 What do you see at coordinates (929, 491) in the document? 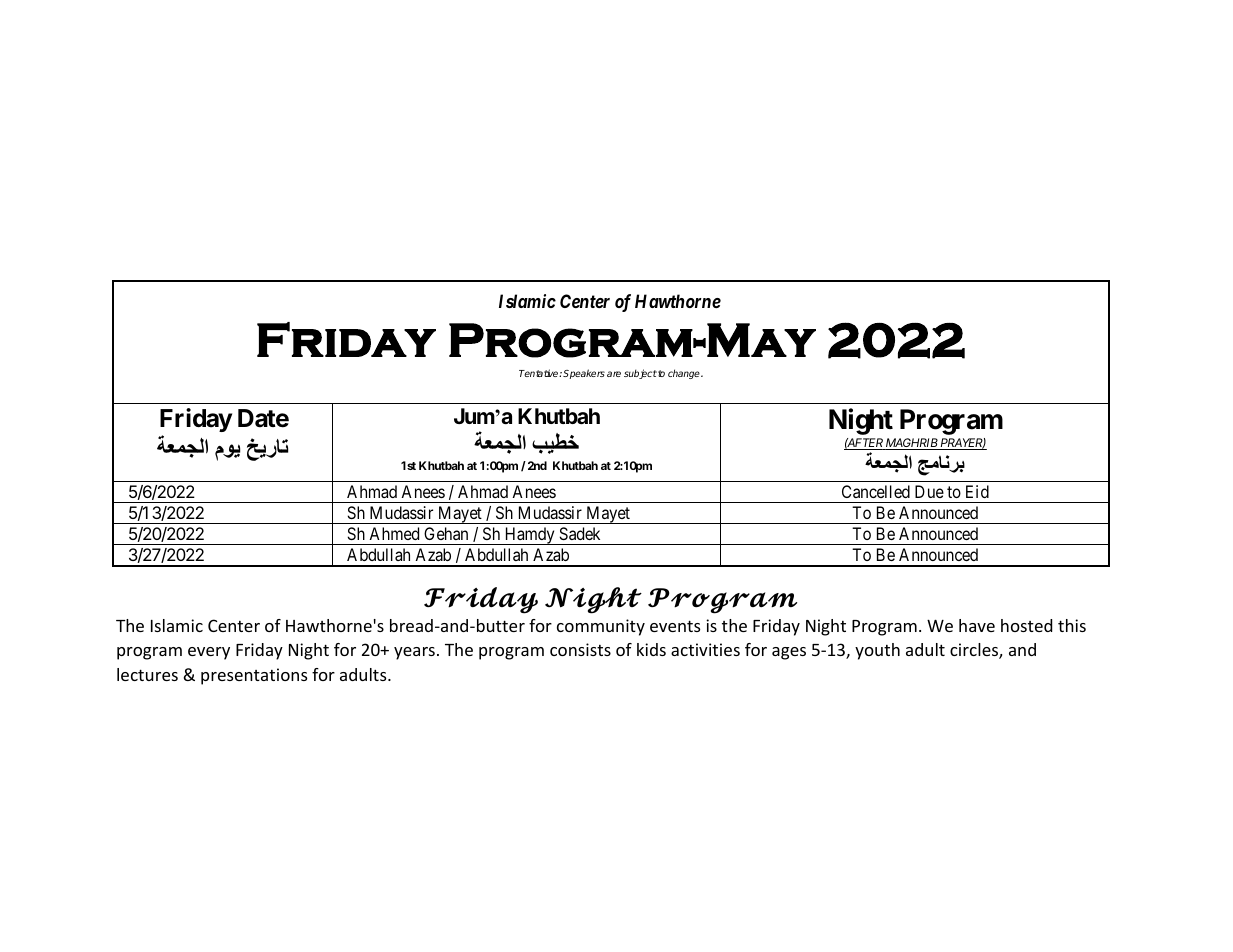
I see `Due` at bounding box center [929, 491].
